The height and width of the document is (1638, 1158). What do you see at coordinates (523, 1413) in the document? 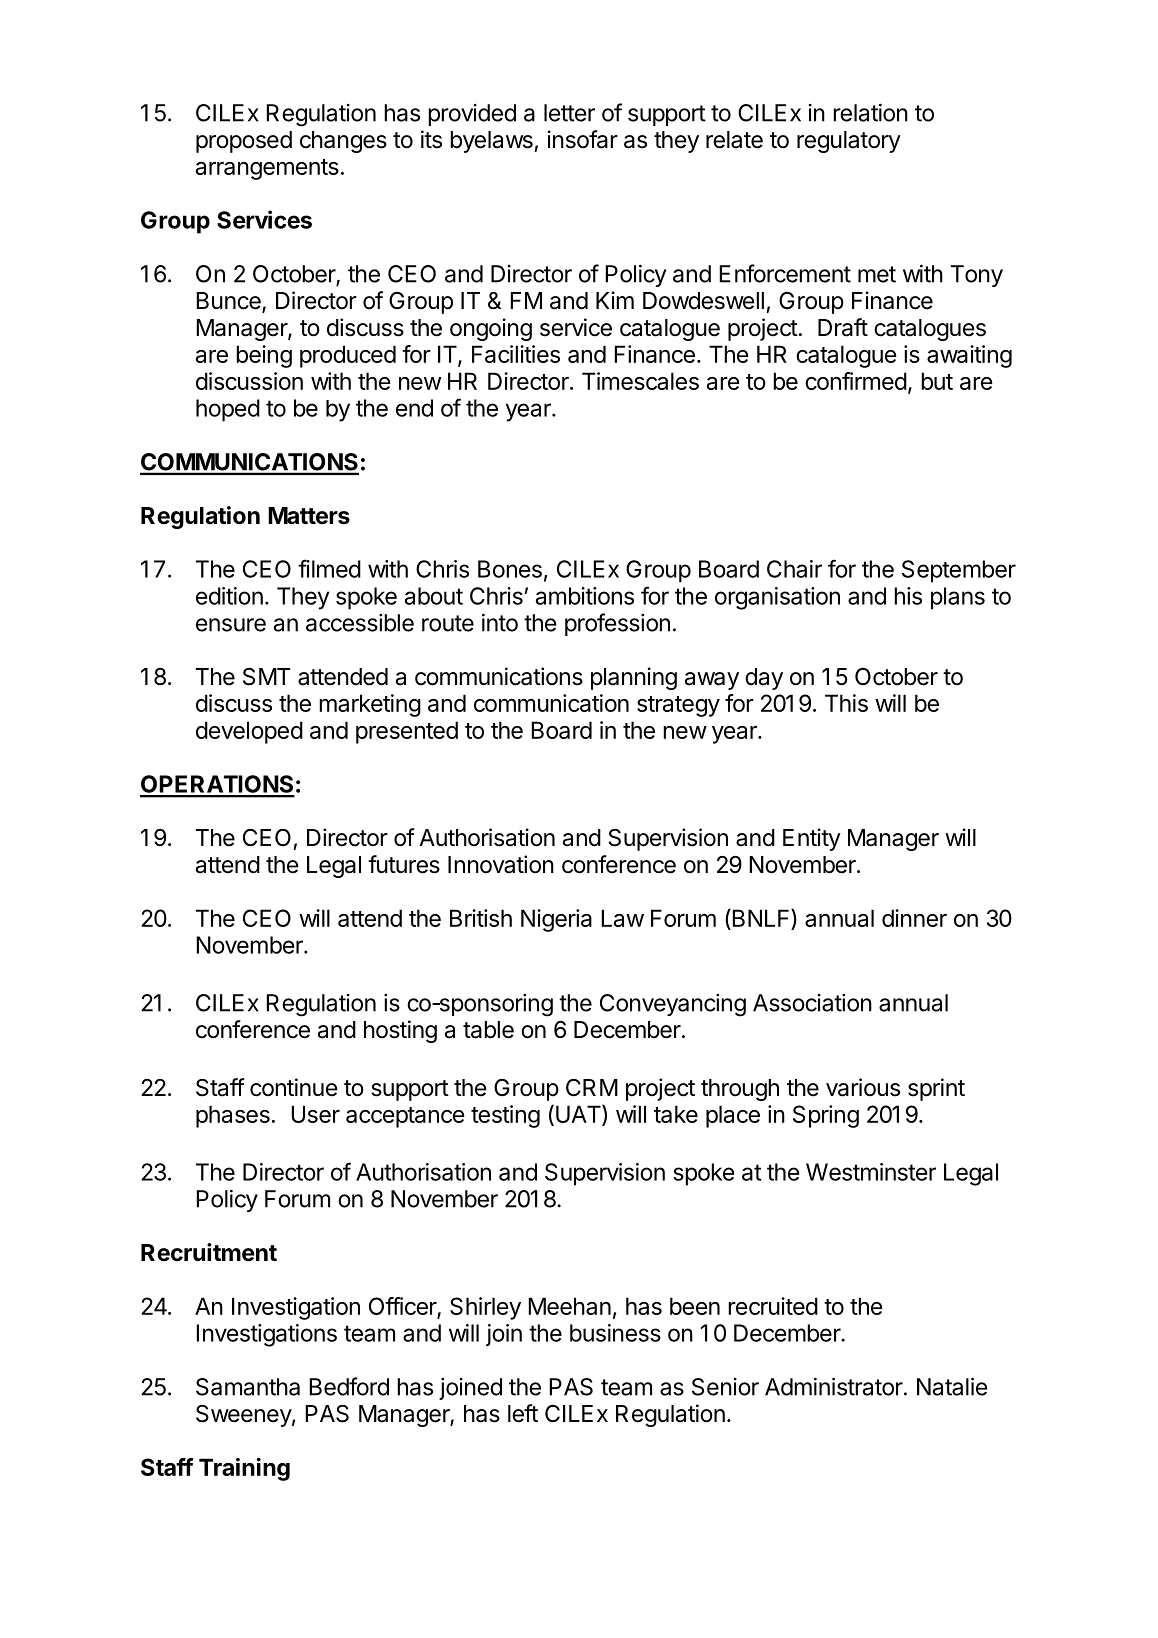
I see `left` at bounding box center [523, 1413].
